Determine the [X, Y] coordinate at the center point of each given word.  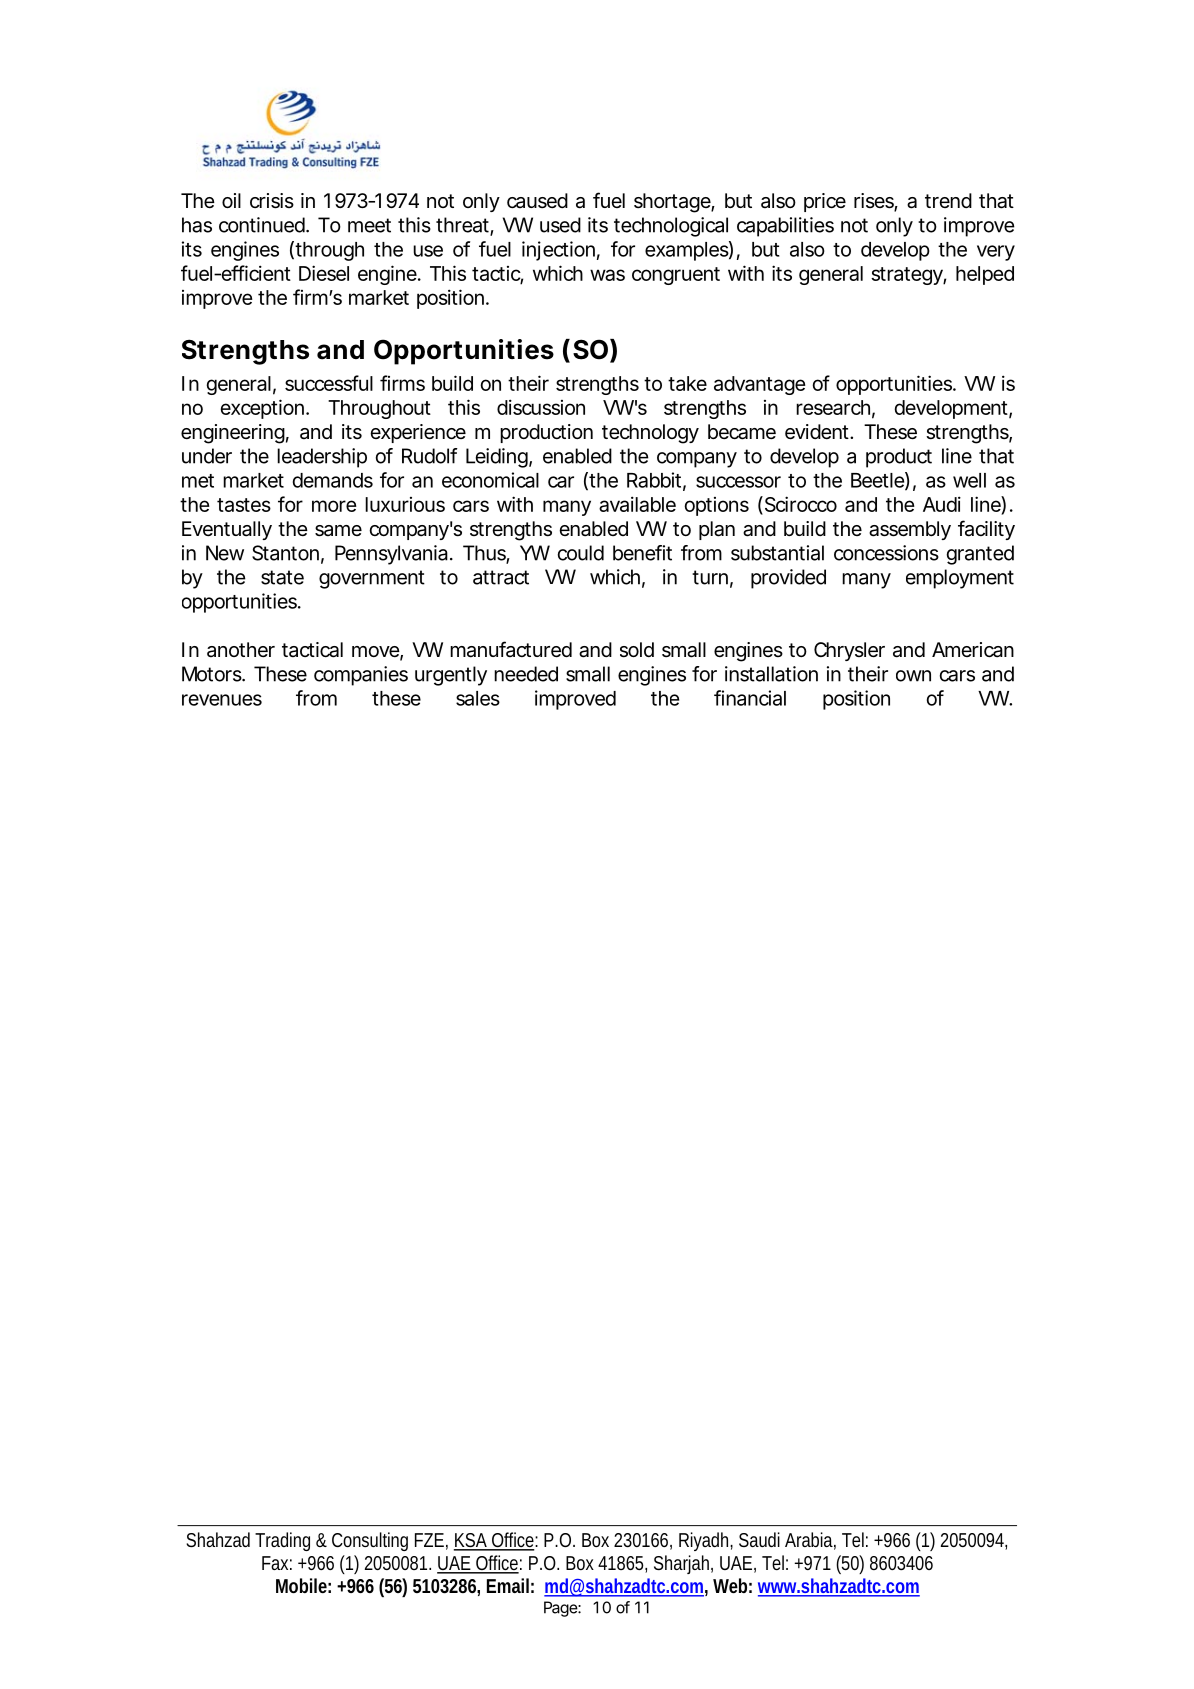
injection [558, 251]
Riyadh [706, 1541]
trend [948, 200]
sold [637, 650]
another [241, 649]
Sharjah [683, 1564]
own [913, 676]
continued [262, 225]
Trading [282, 1541]
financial [750, 698]
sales [478, 698]
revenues [222, 700]
